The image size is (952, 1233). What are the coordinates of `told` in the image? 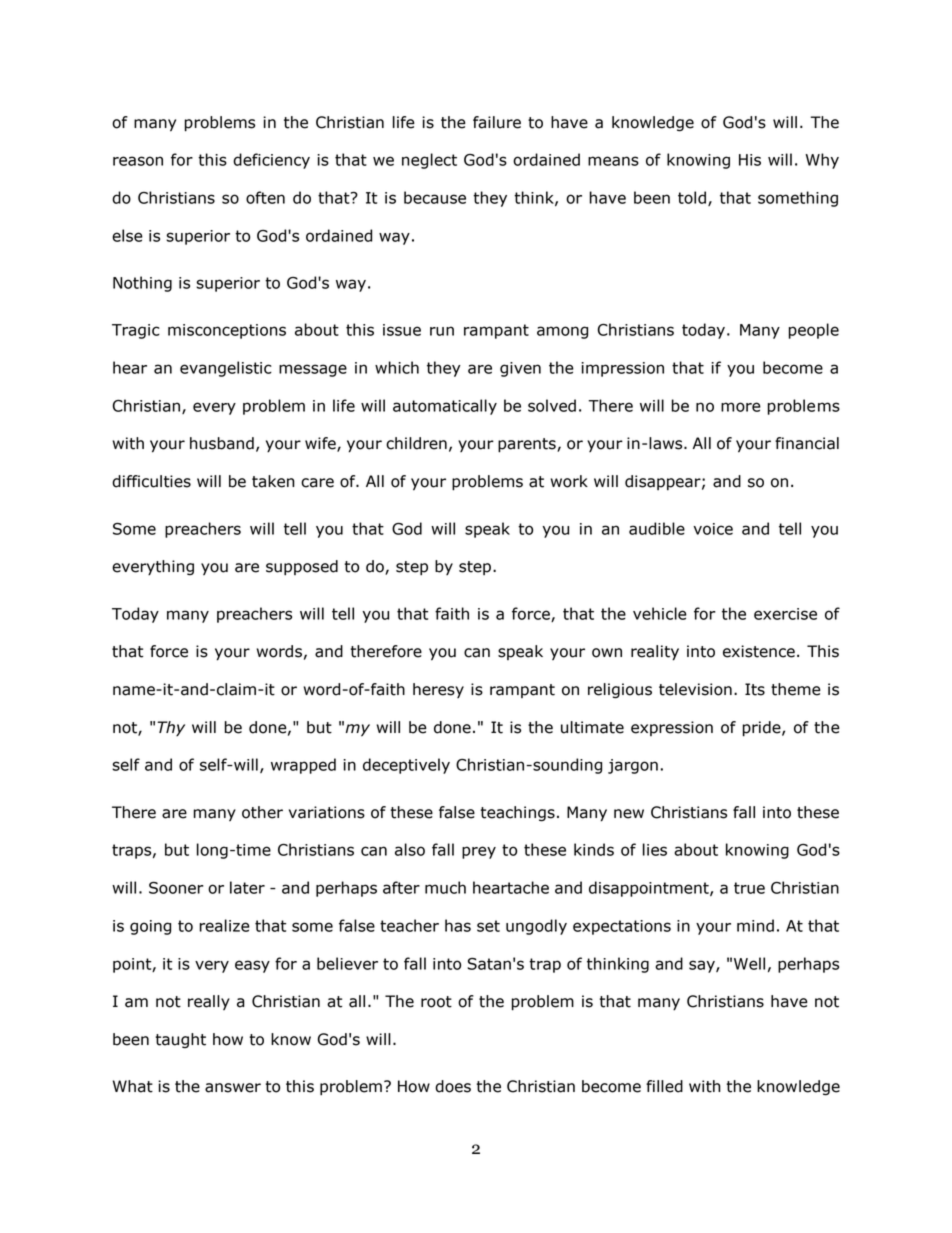 It's located at (692, 197).
